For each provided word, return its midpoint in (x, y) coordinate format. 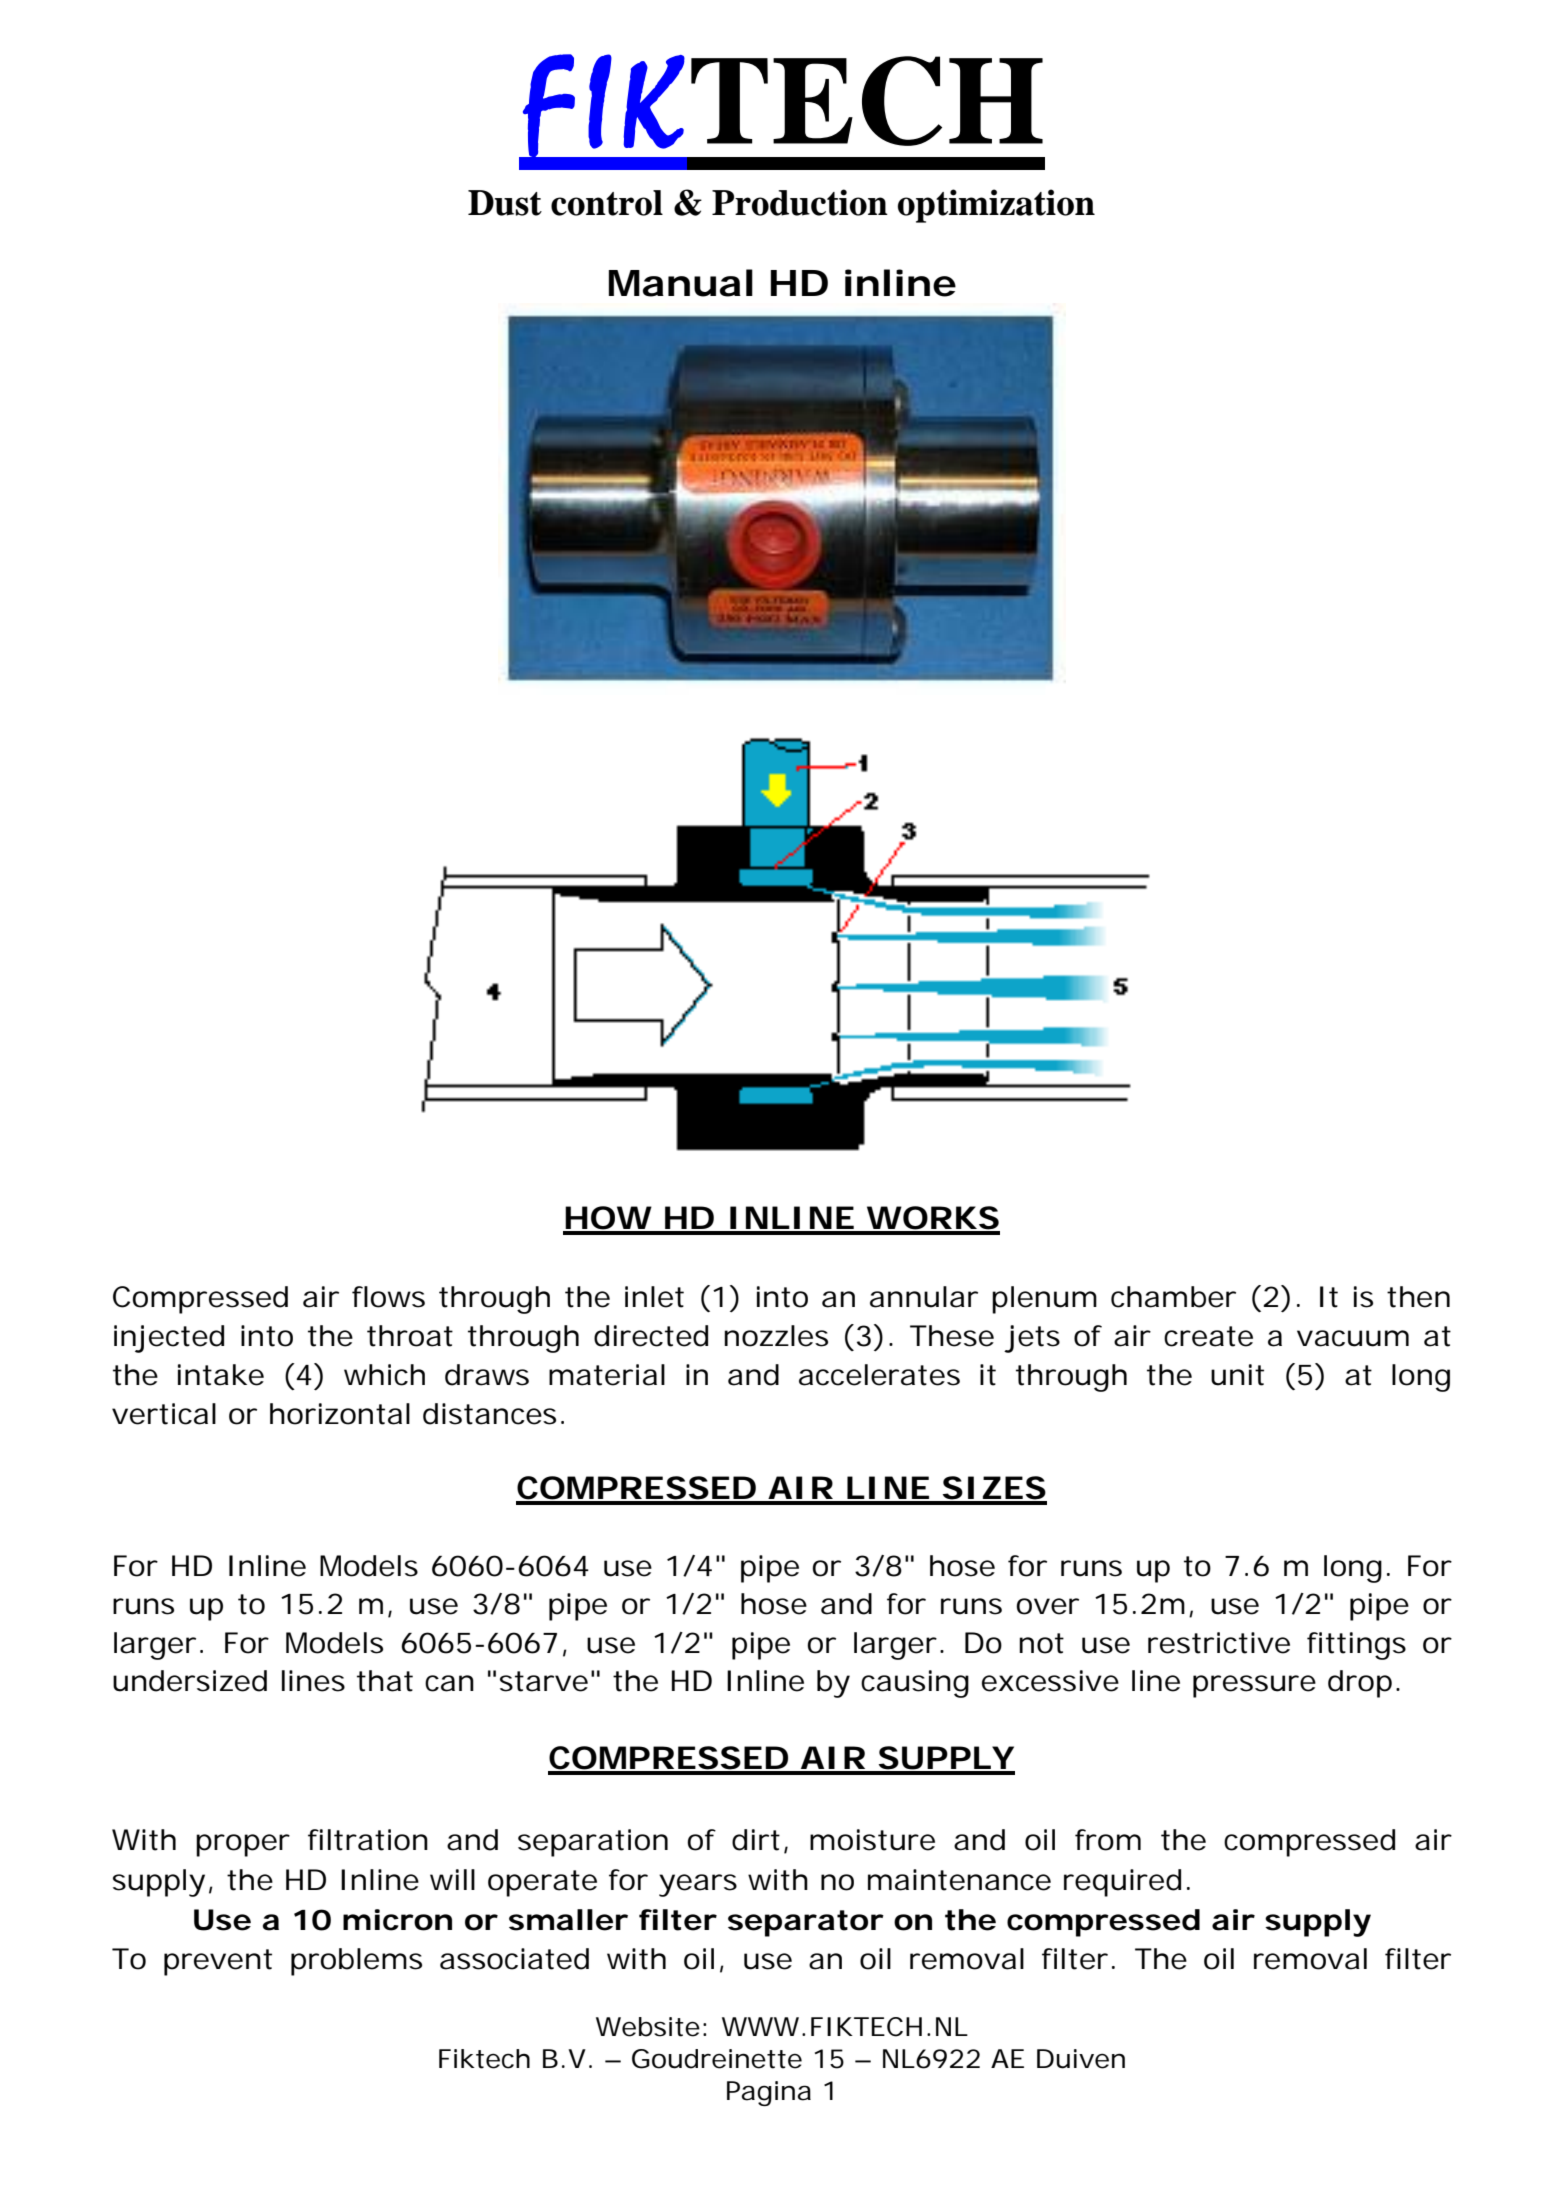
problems (356, 1962)
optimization (996, 206)
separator (804, 1923)
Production (800, 202)
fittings (1356, 1646)
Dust (505, 203)
